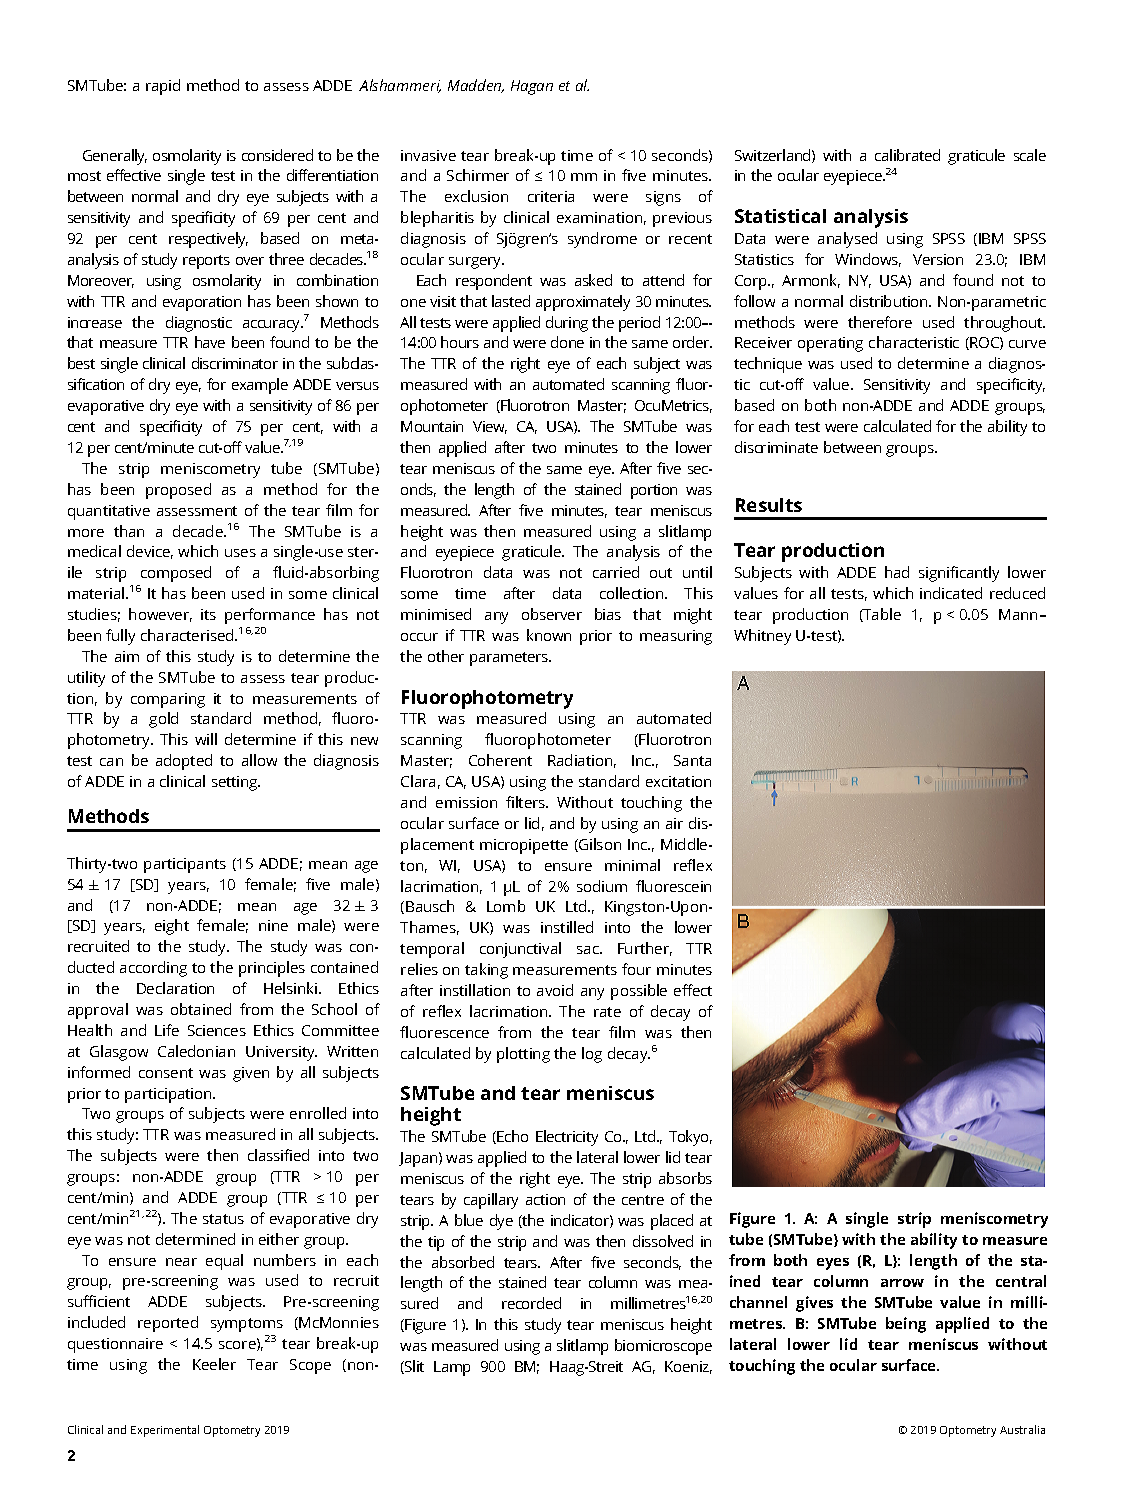  I want to click on scale, so click(1030, 155).
